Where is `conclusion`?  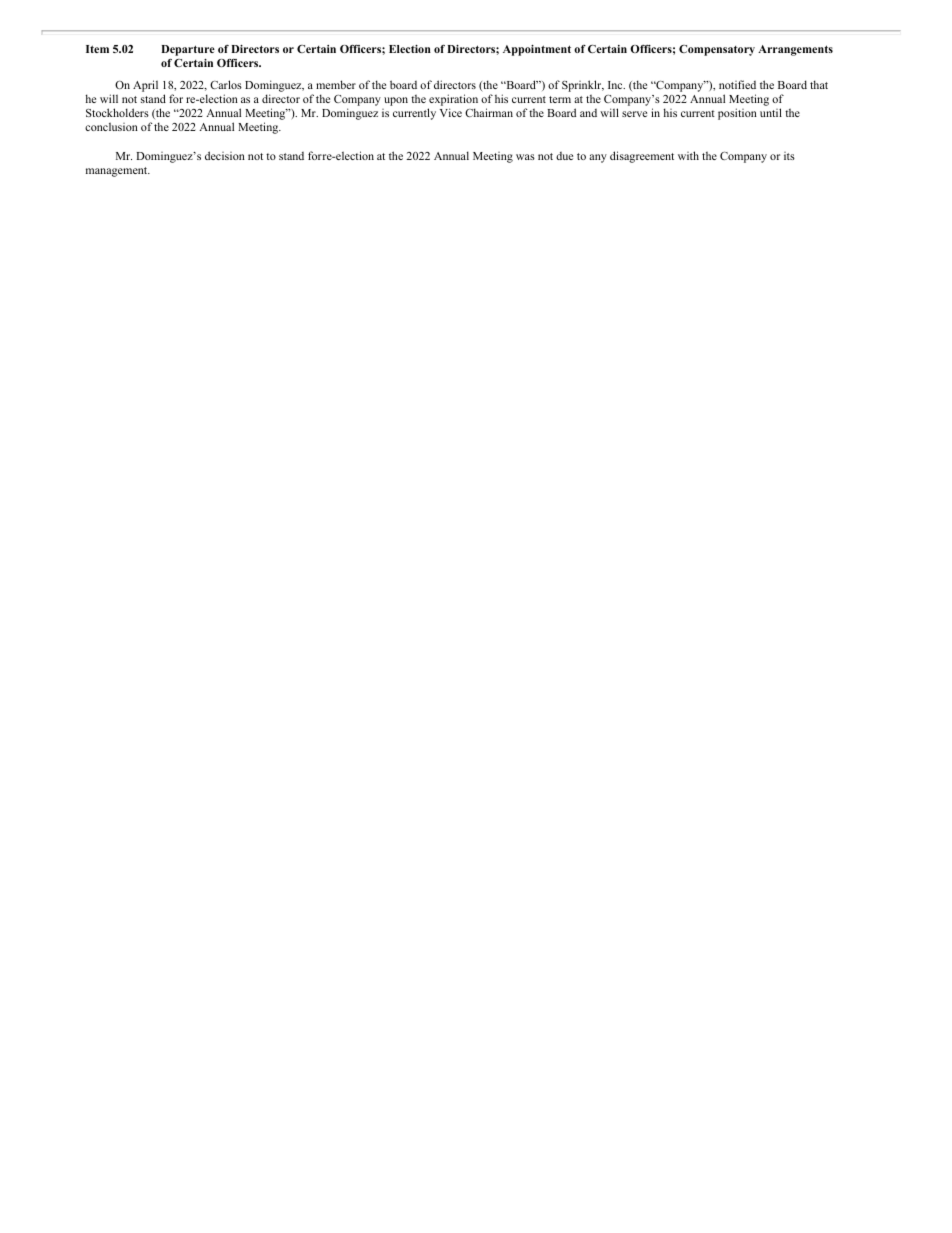
conclusion is located at coordinates (111, 126).
